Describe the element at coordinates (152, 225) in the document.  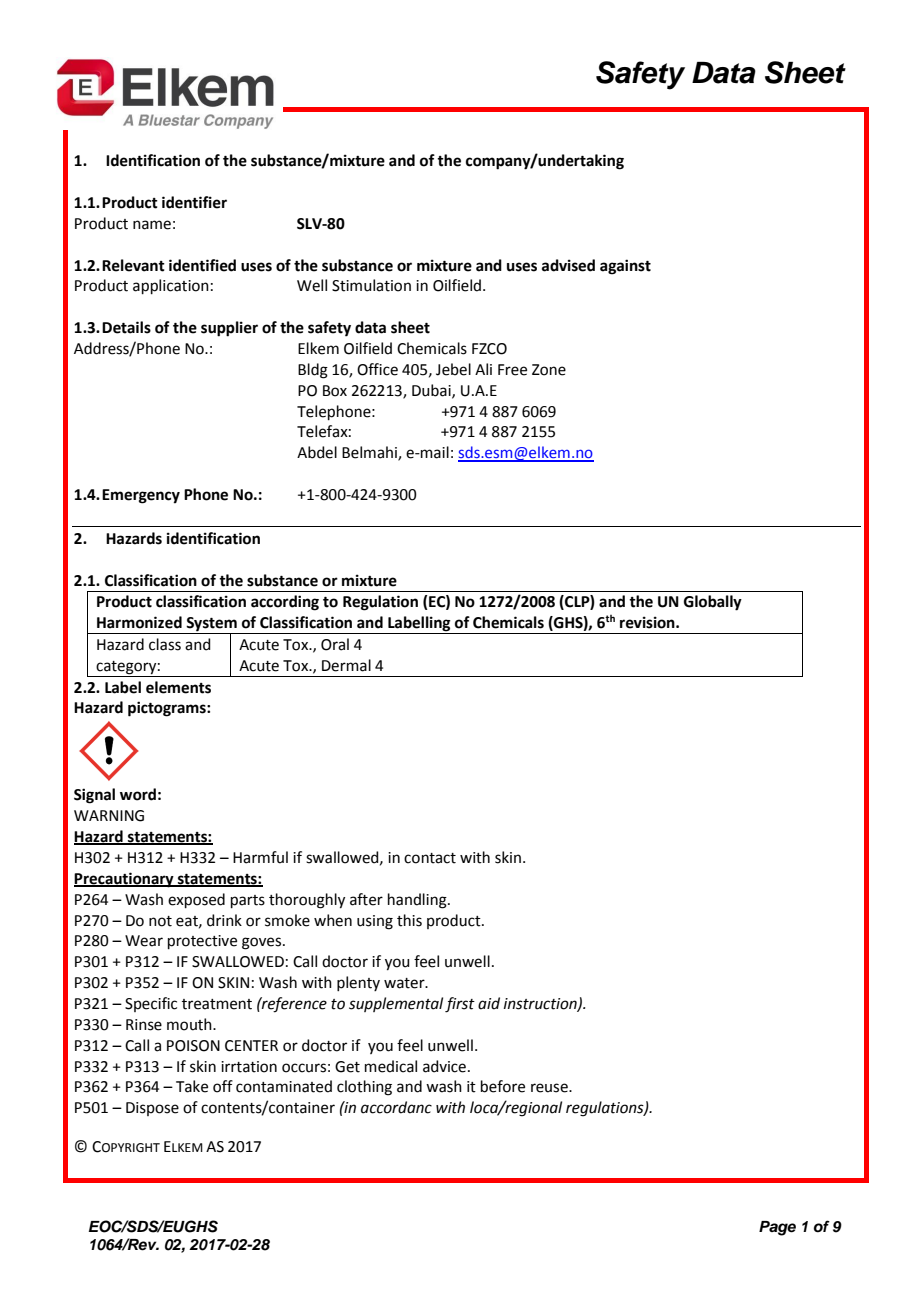
I see `name` at that location.
